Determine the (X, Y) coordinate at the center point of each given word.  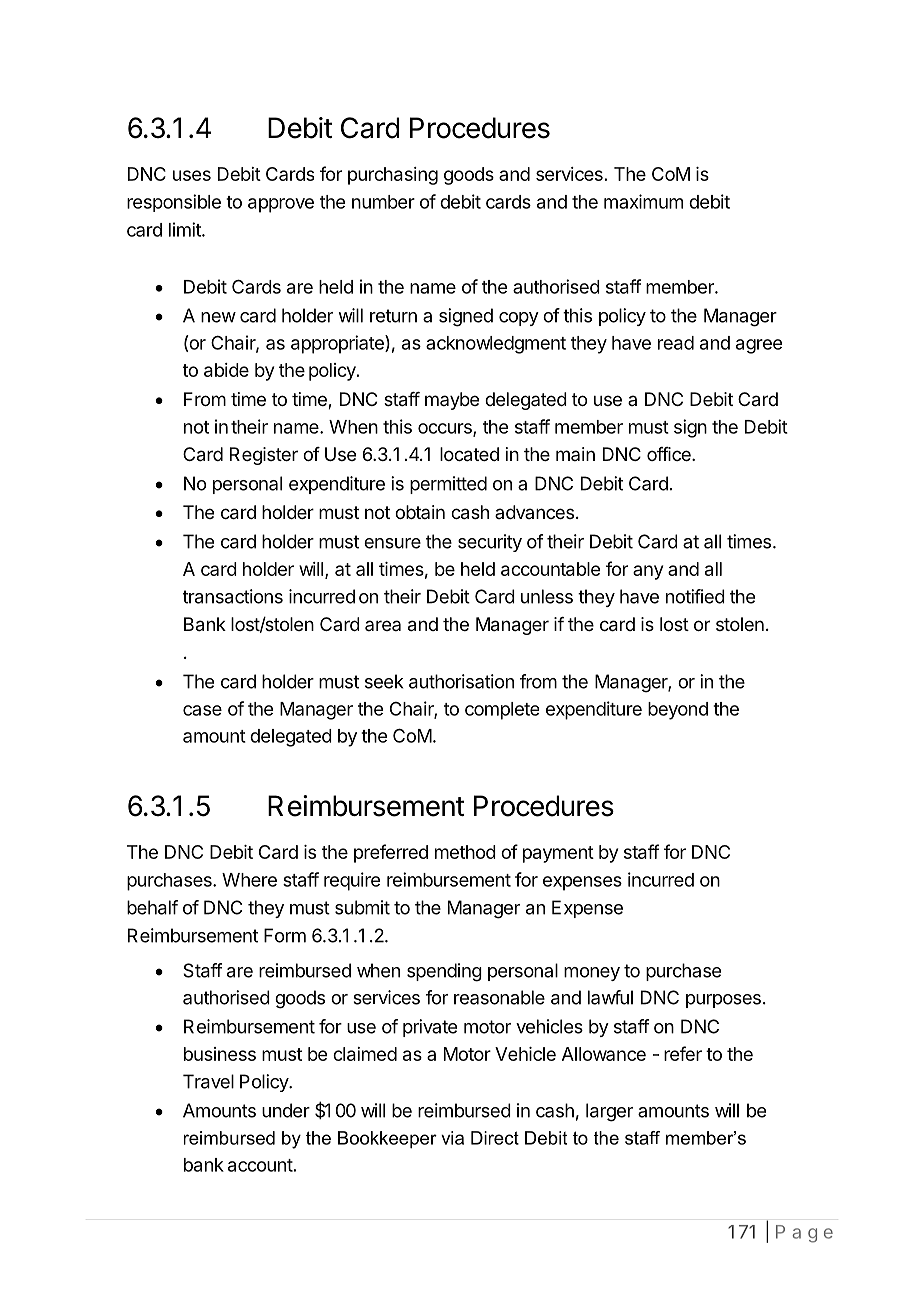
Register (264, 456)
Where (249, 880)
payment (558, 854)
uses (192, 175)
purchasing (393, 176)
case (202, 710)
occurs (446, 429)
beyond (678, 711)
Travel (208, 1081)
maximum (643, 201)
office (670, 454)
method (465, 852)
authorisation (461, 681)
